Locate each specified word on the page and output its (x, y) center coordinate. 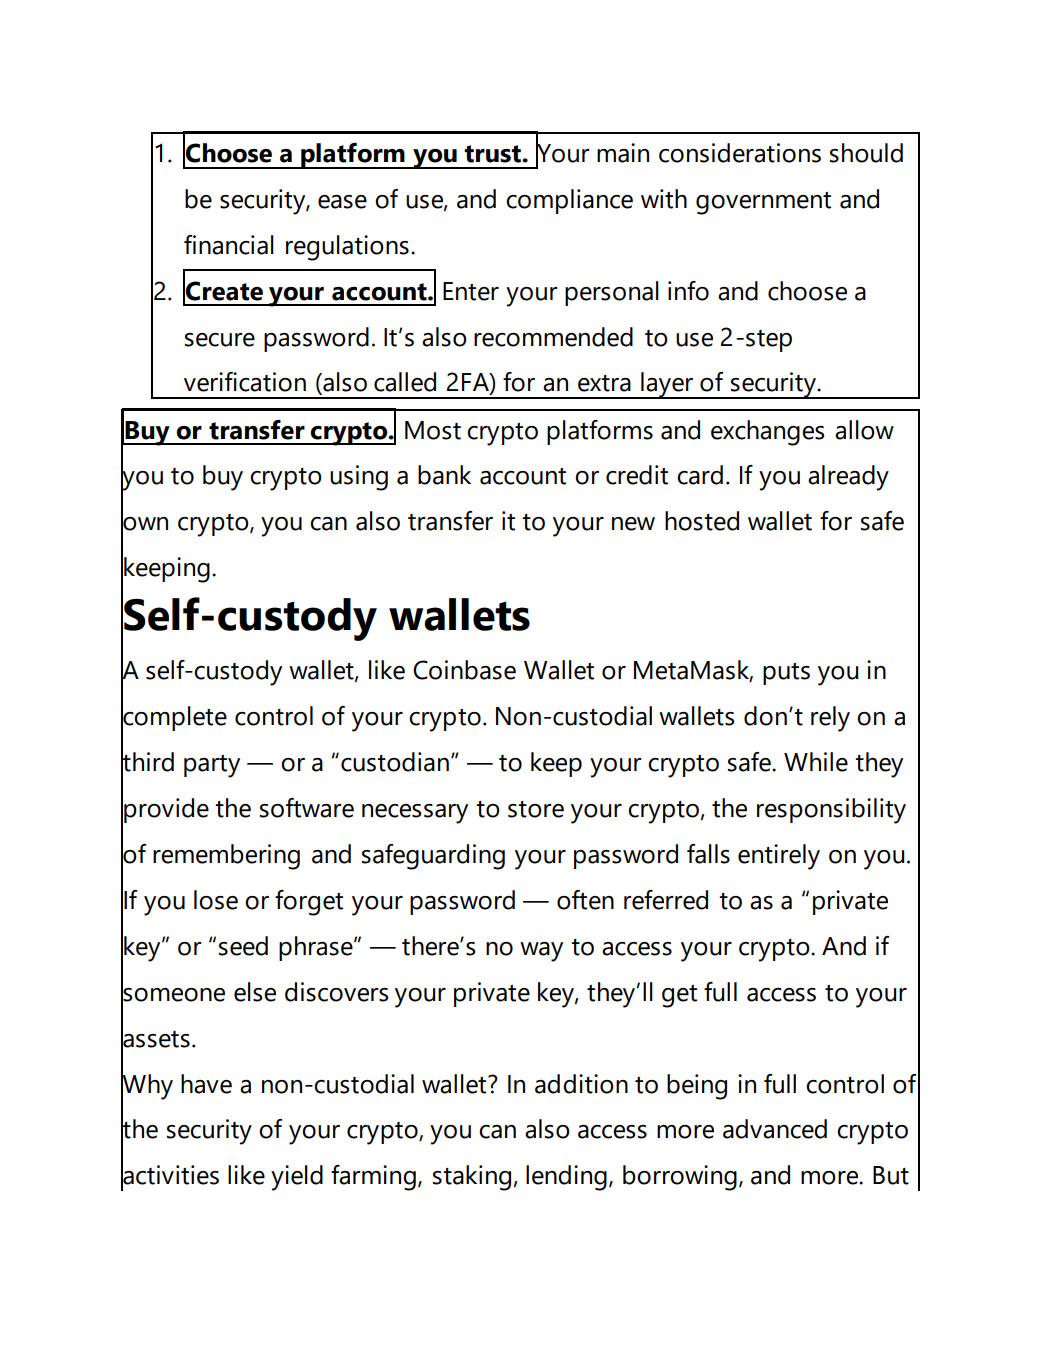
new (633, 524)
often (585, 900)
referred (666, 900)
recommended (553, 337)
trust (493, 154)
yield (297, 1178)
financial (229, 245)
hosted (702, 521)
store (536, 809)
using (359, 478)
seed (243, 946)
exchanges (768, 433)
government (763, 203)
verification (245, 382)
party (212, 766)
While (816, 762)
